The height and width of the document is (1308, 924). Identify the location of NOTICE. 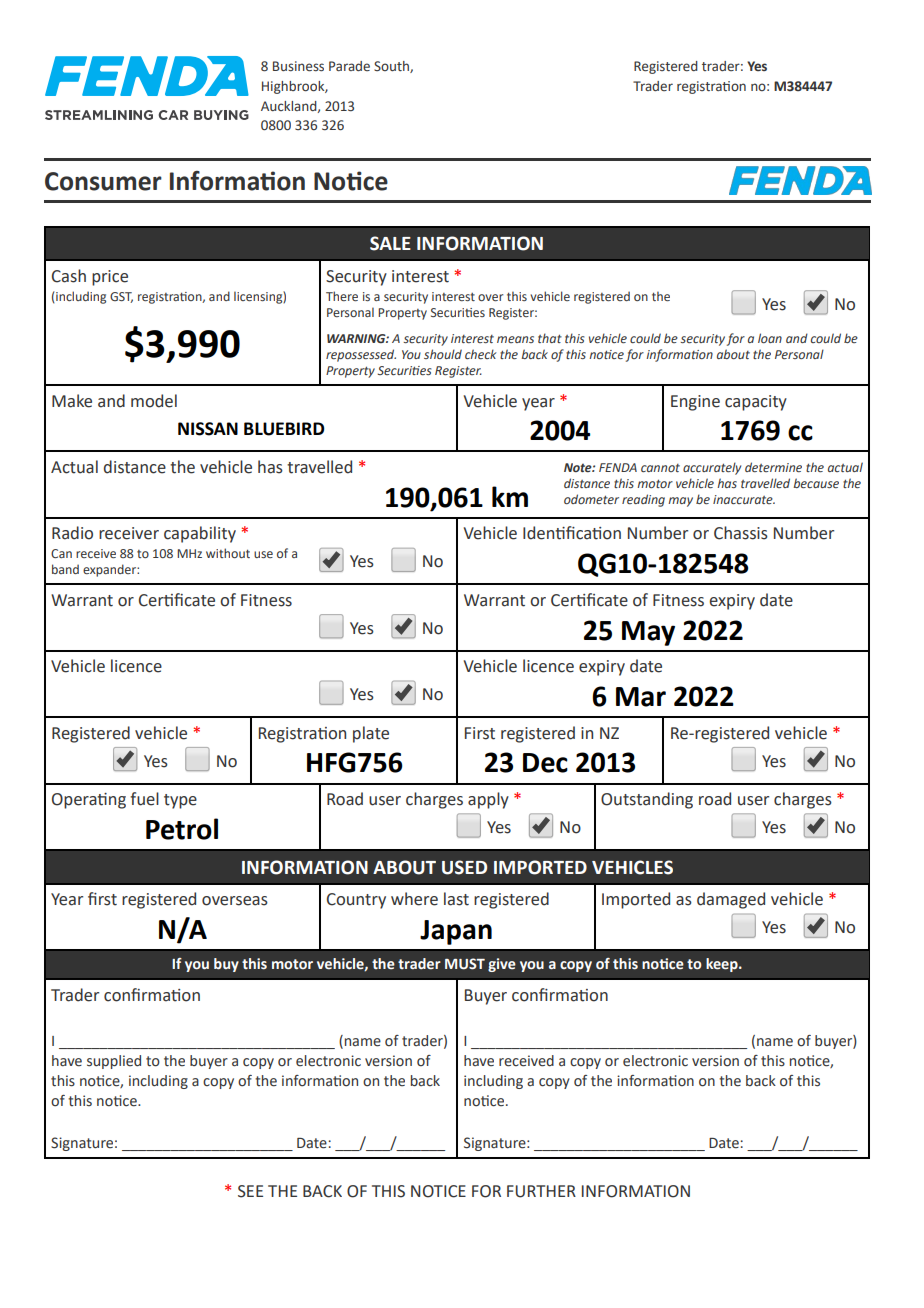
(438, 1191).
